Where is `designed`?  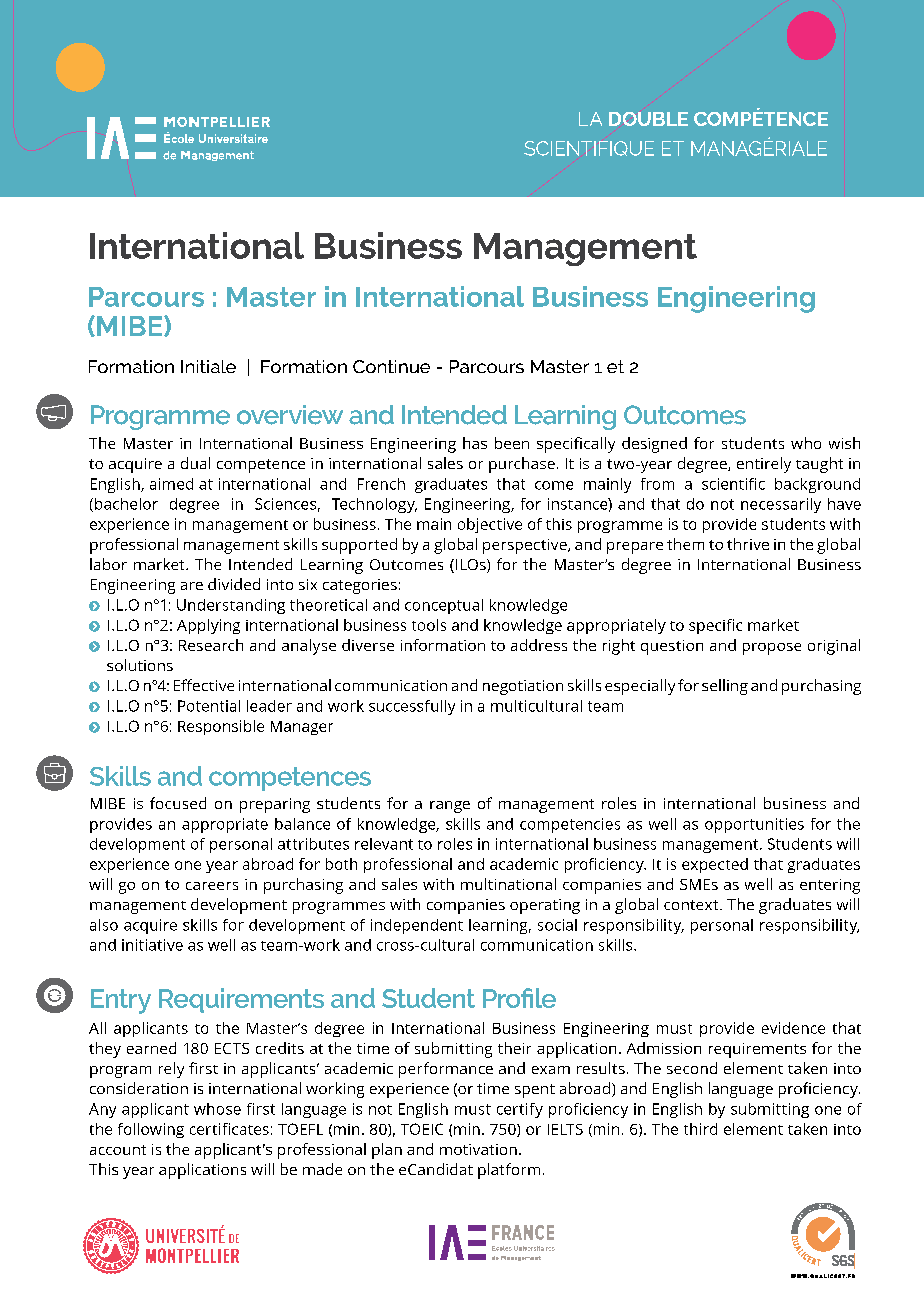 designed is located at coordinates (654, 445).
